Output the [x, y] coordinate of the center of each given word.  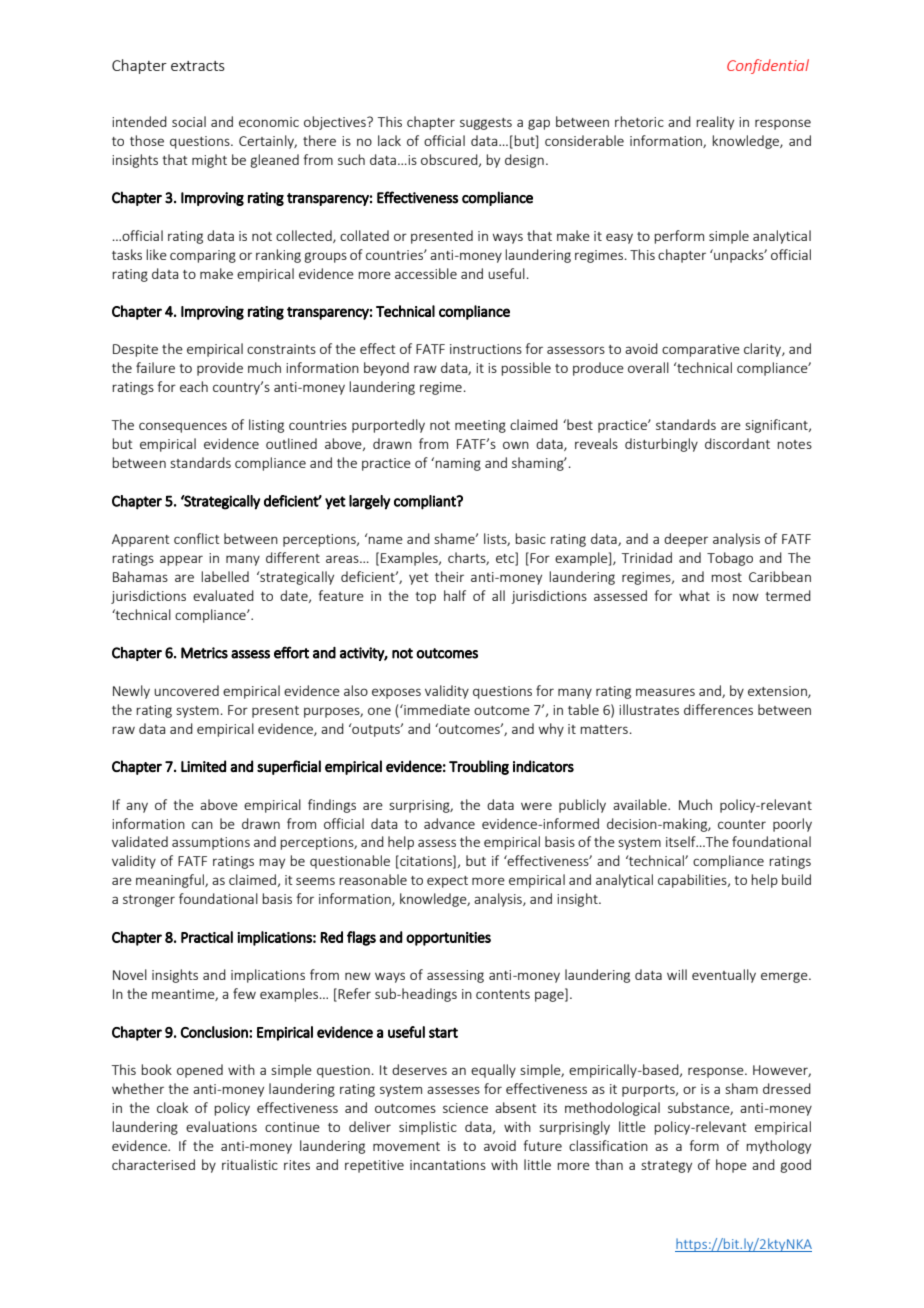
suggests [486, 124]
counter [742, 824]
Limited [203, 766]
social [189, 121]
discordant [737, 443]
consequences [183, 427]
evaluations [221, 1126]
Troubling [479, 767]
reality [715, 123]
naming [458, 464]
